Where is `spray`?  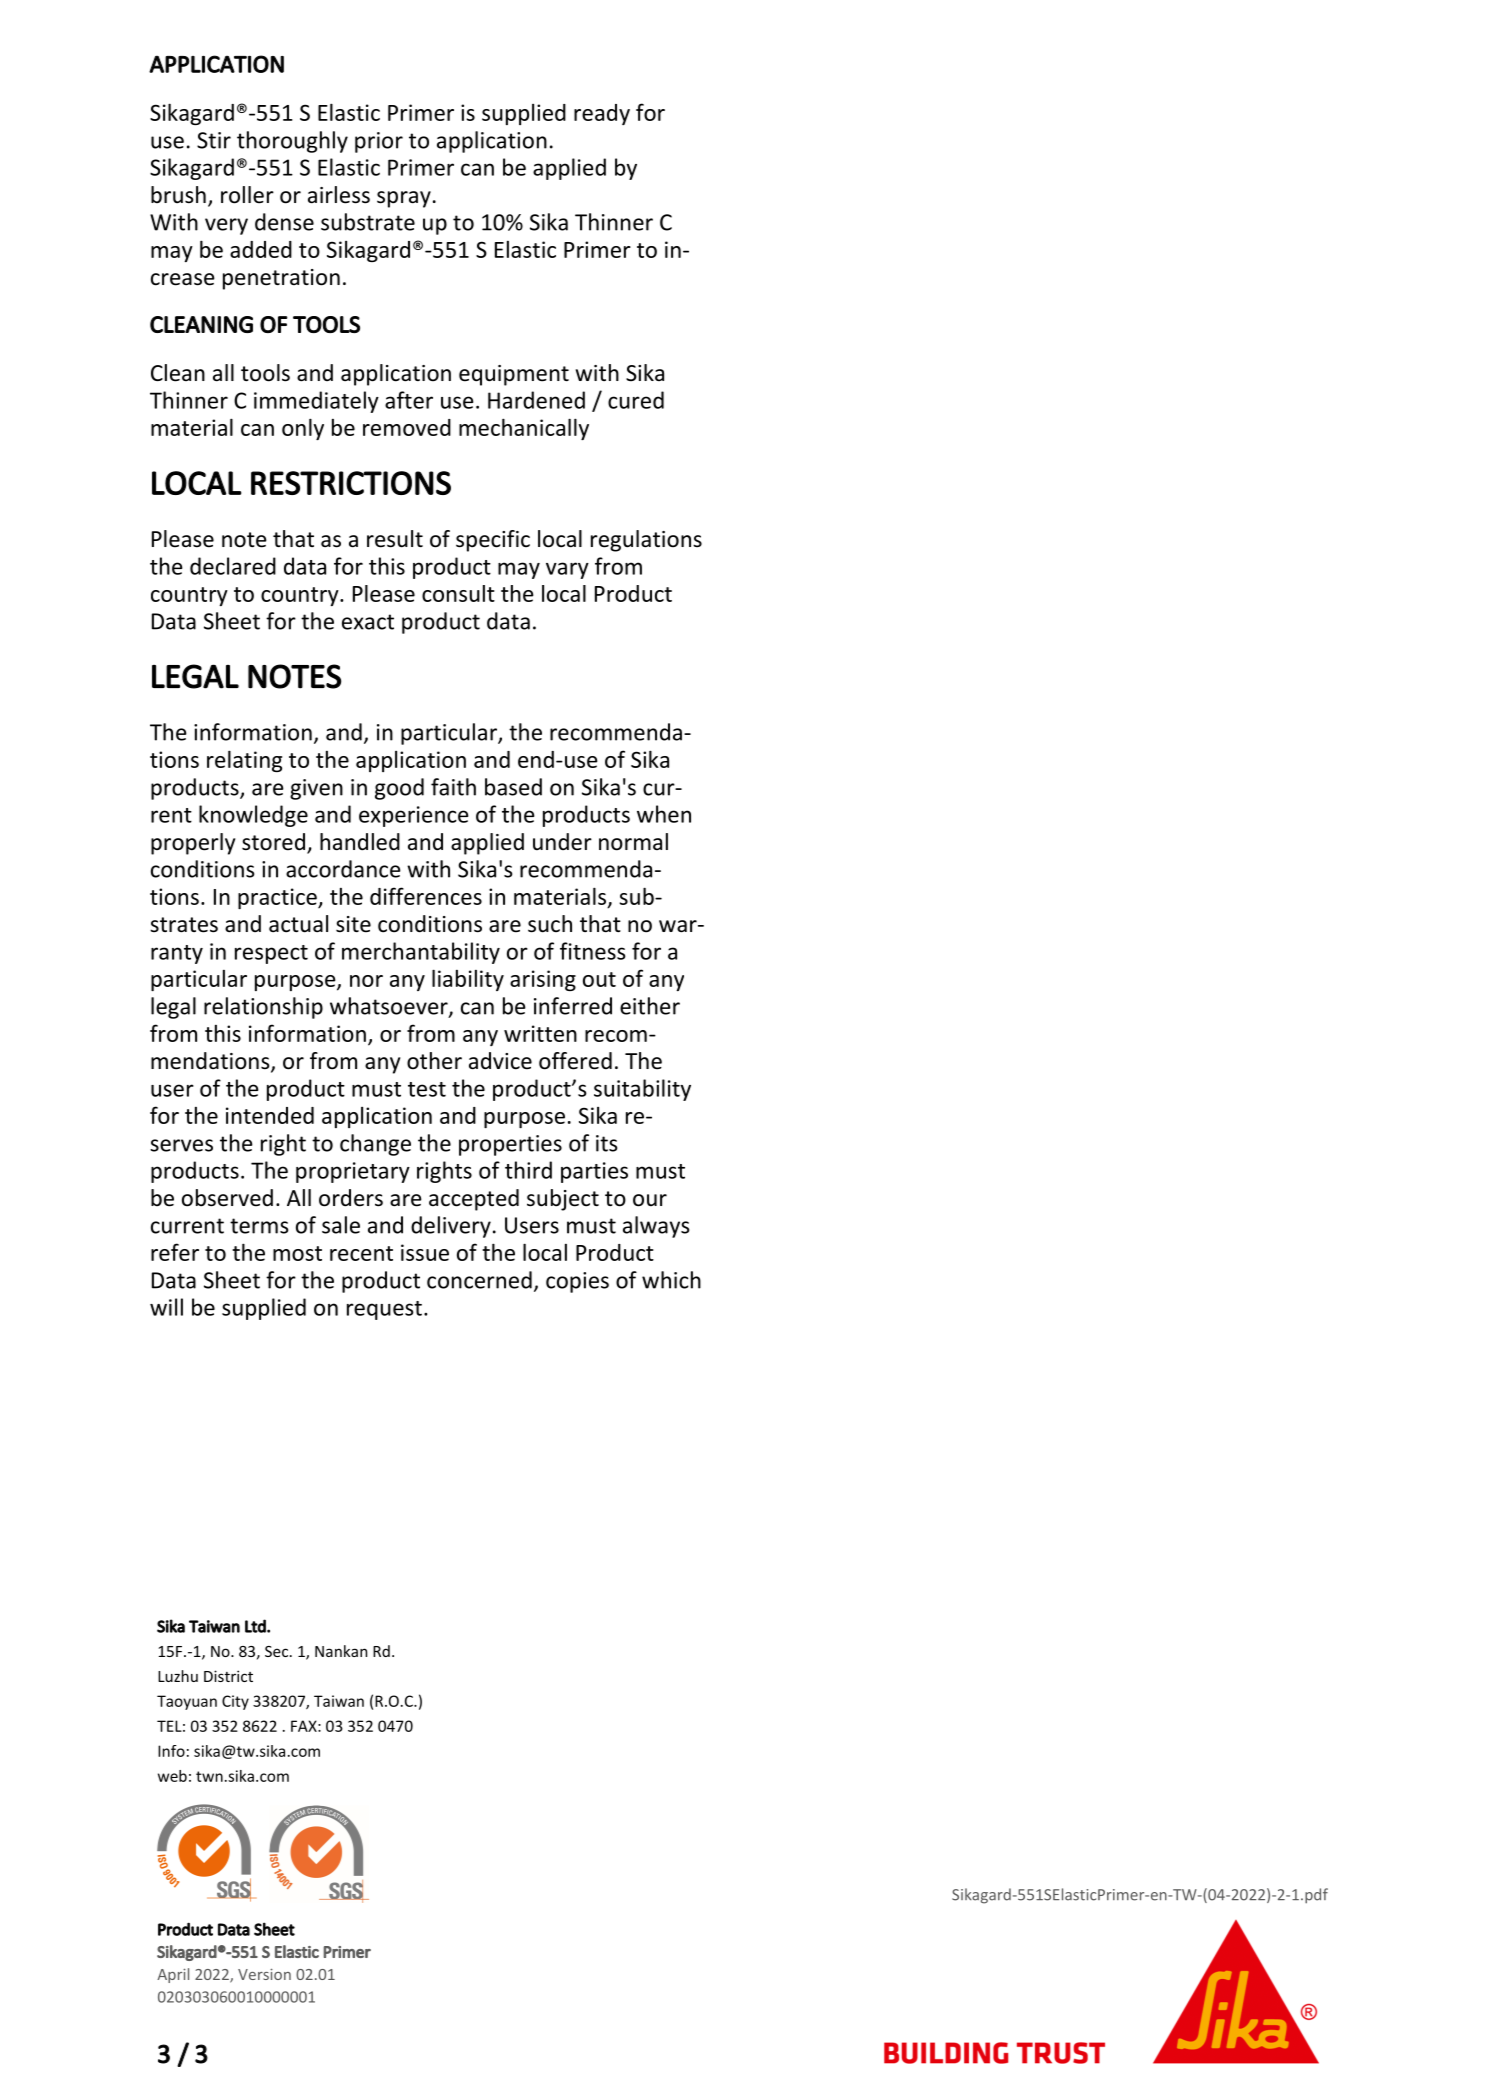 spray is located at coordinates (404, 199).
